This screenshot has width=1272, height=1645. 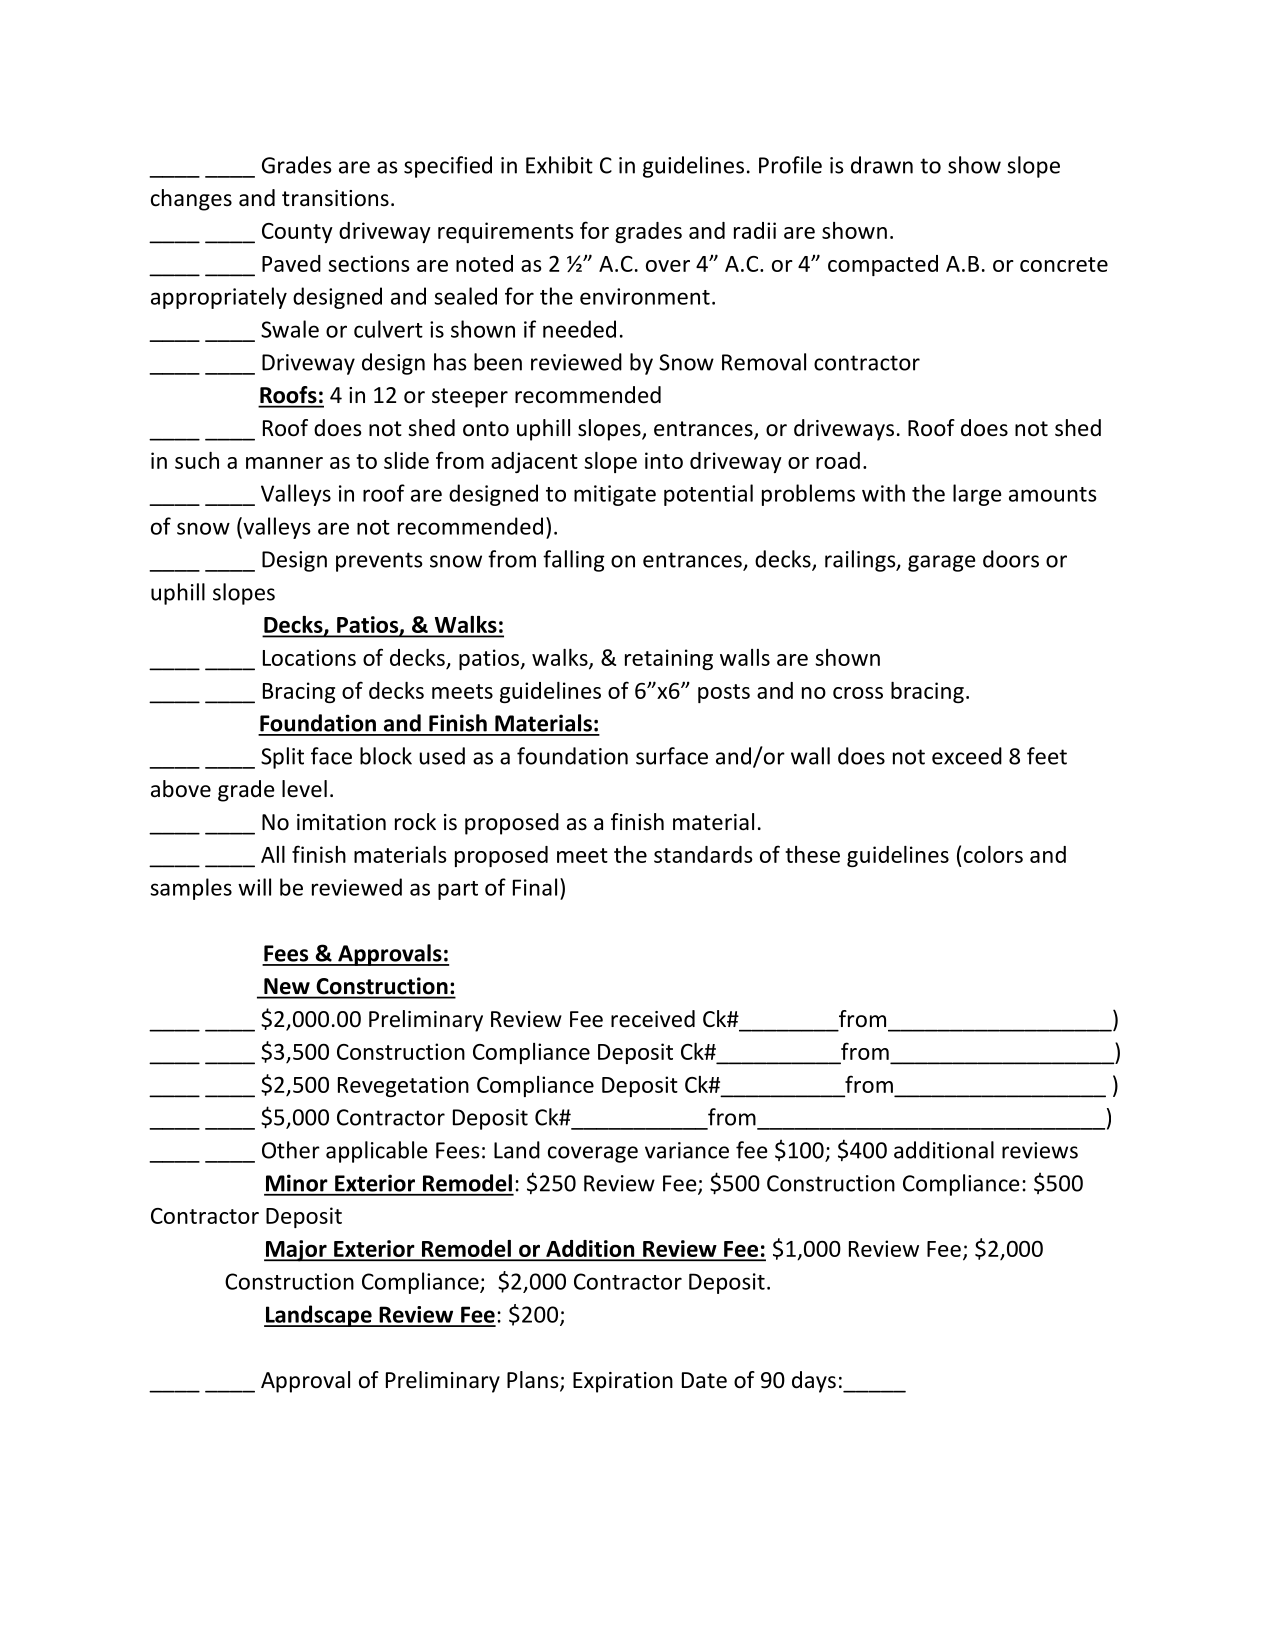 What do you see at coordinates (379, 562) in the screenshot?
I see `prevents` at bounding box center [379, 562].
